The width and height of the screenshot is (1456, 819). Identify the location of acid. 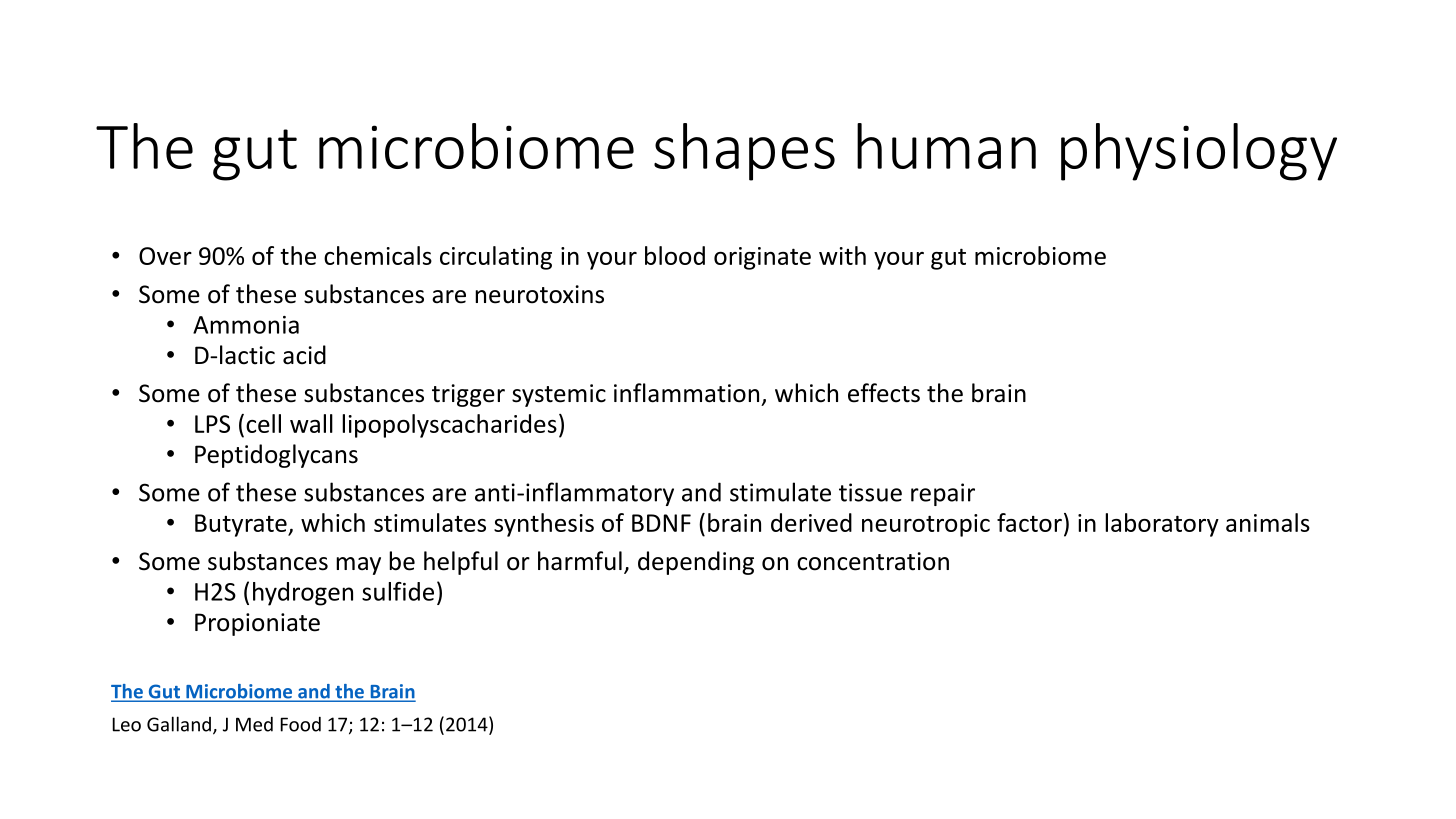
(304, 355).
